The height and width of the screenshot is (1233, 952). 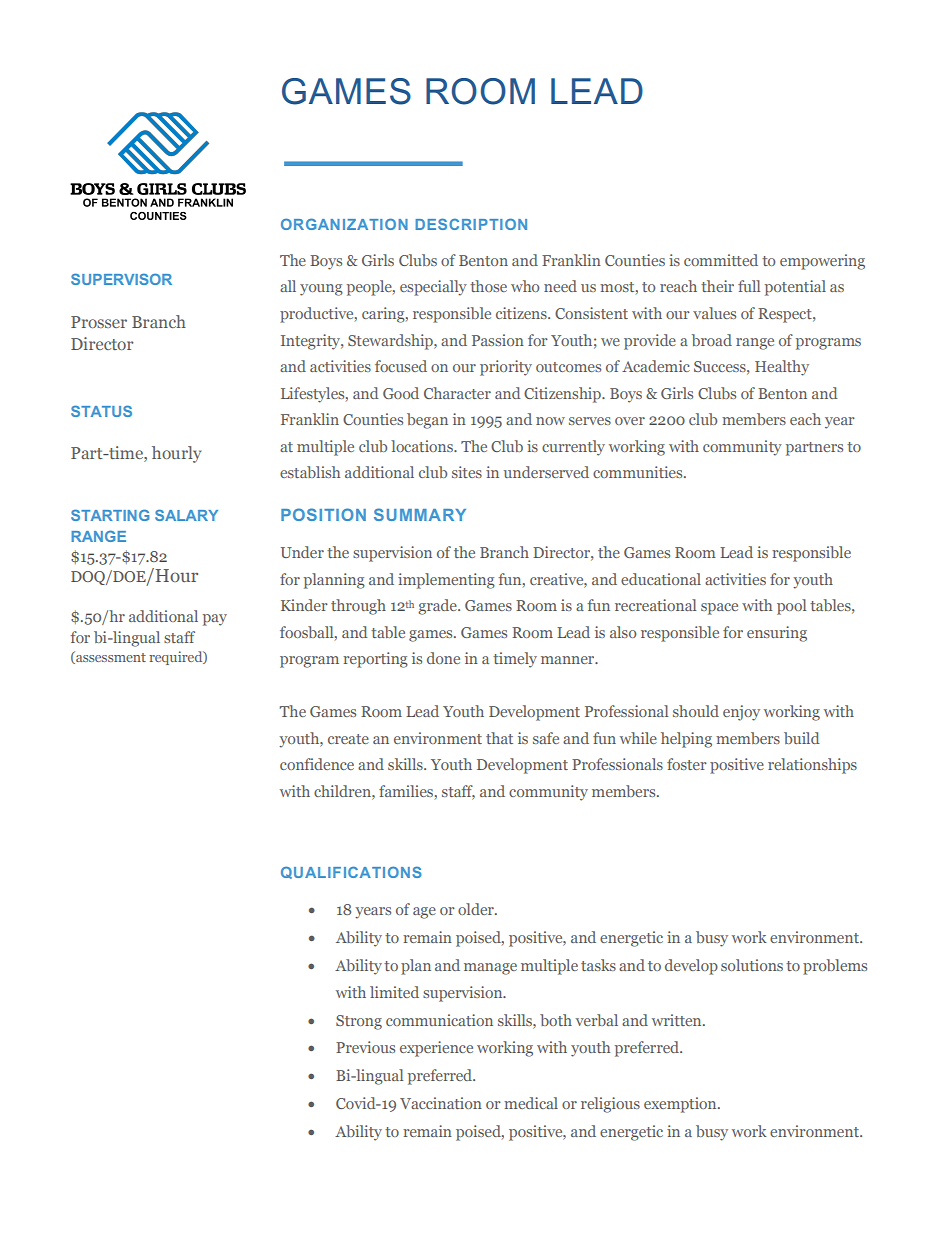 What do you see at coordinates (121, 279) in the screenshot?
I see `SUPERVISOR` at bounding box center [121, 279].
